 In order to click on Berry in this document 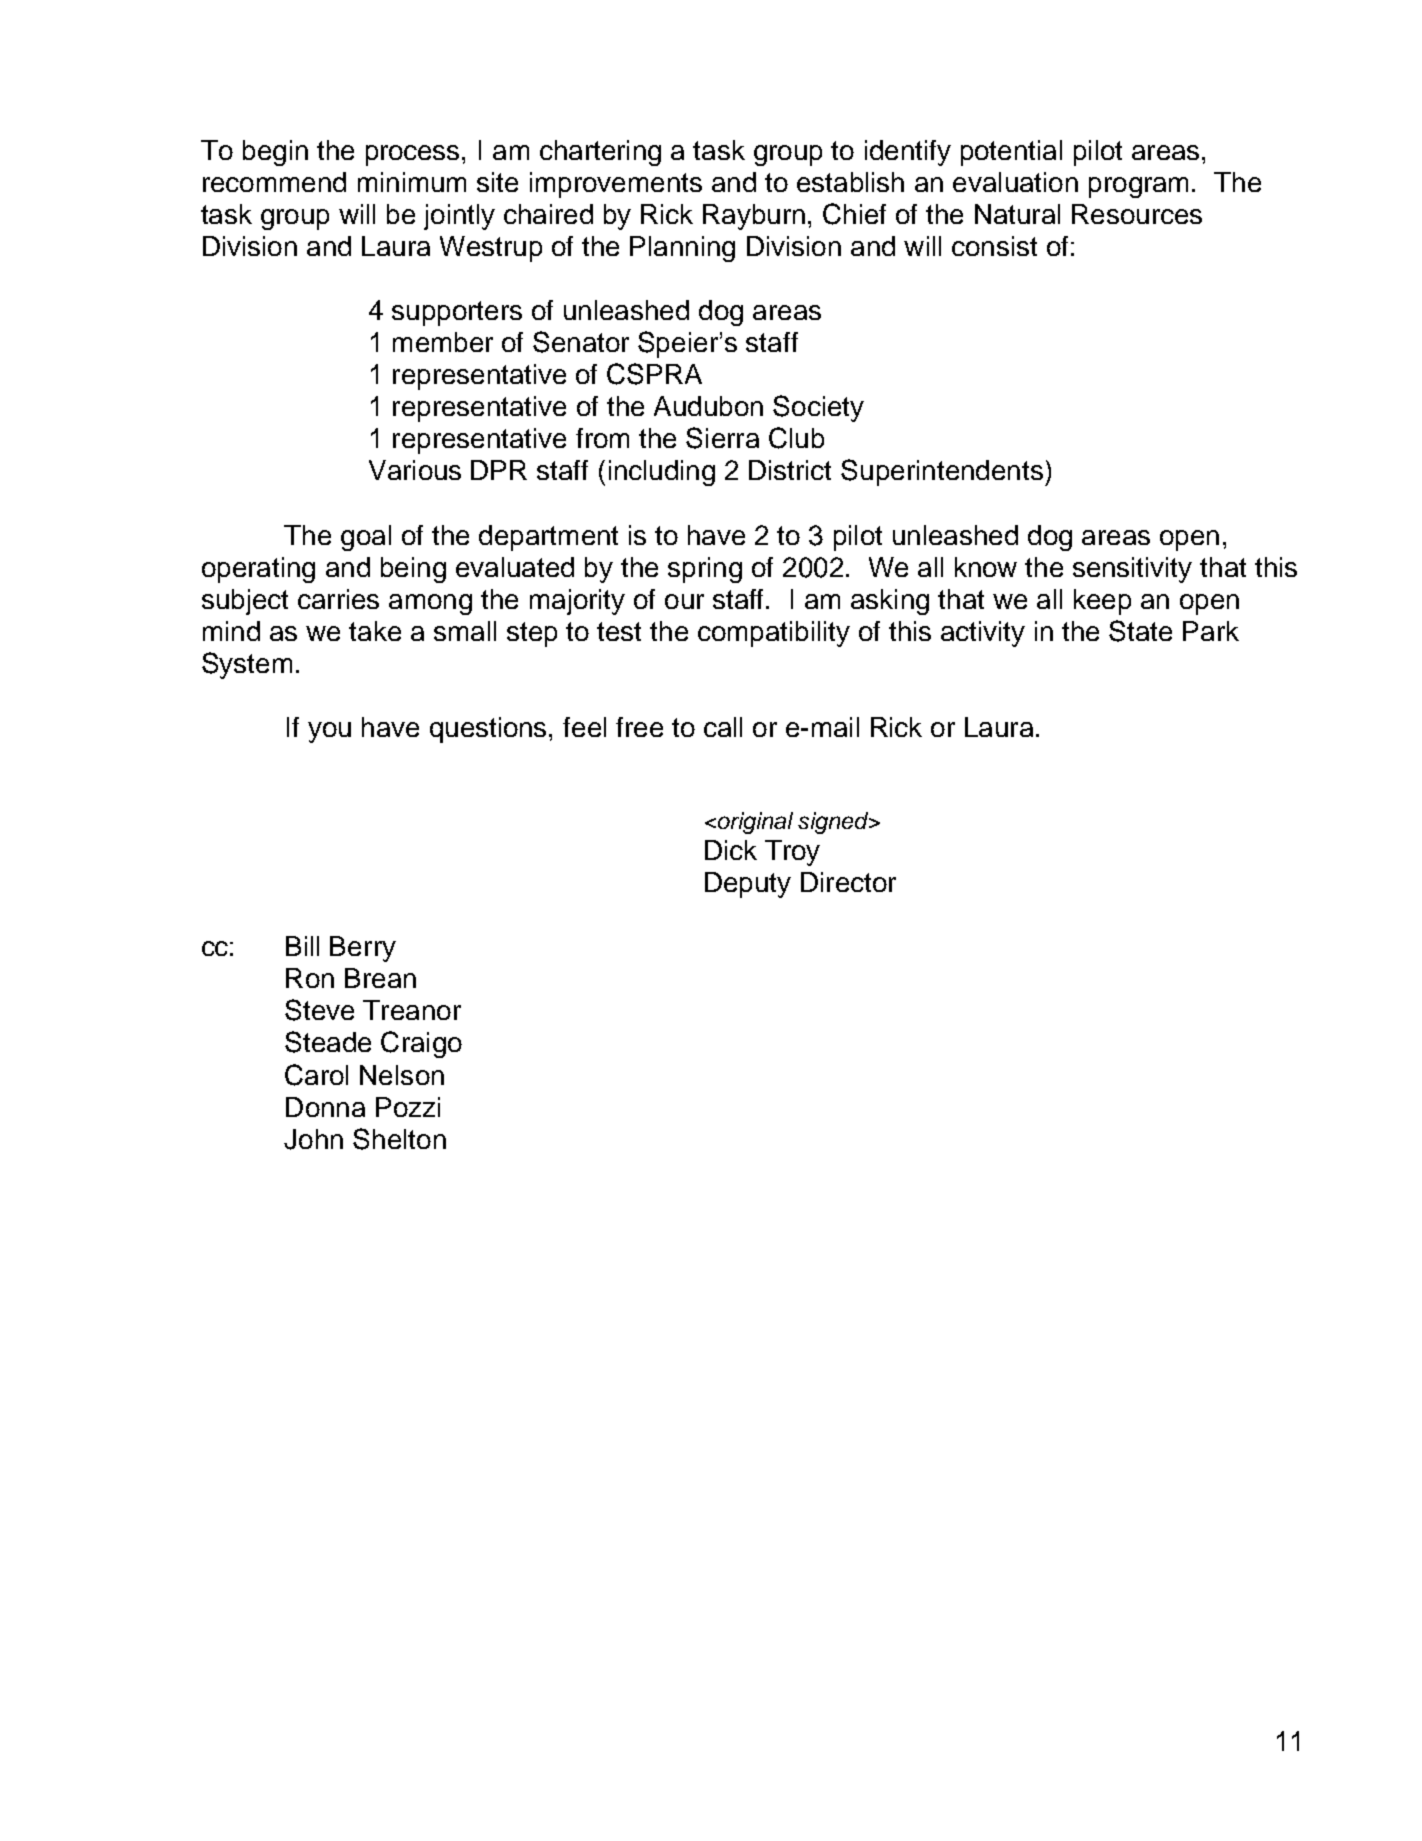, I will do `click(363, 949)`.
